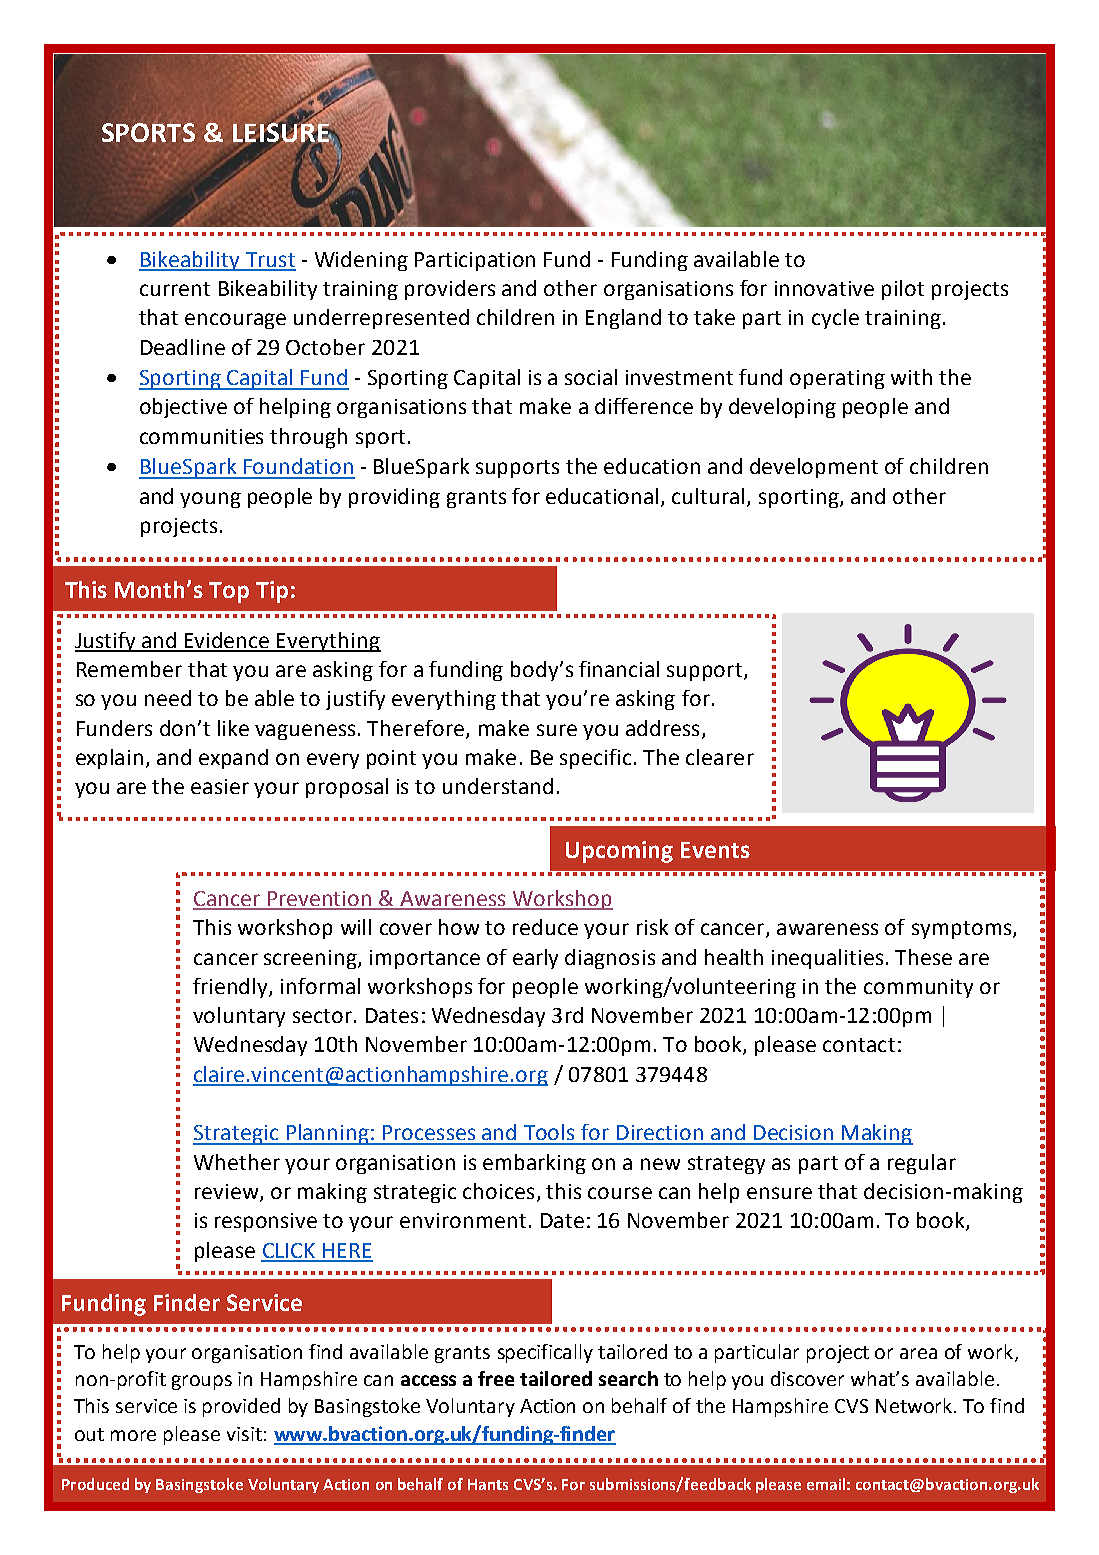 Image resolution: width=1099 pixels, height=1555 pixels. Describe the element at coordinates (220, 786) in the document. I see `easier` at that location.
